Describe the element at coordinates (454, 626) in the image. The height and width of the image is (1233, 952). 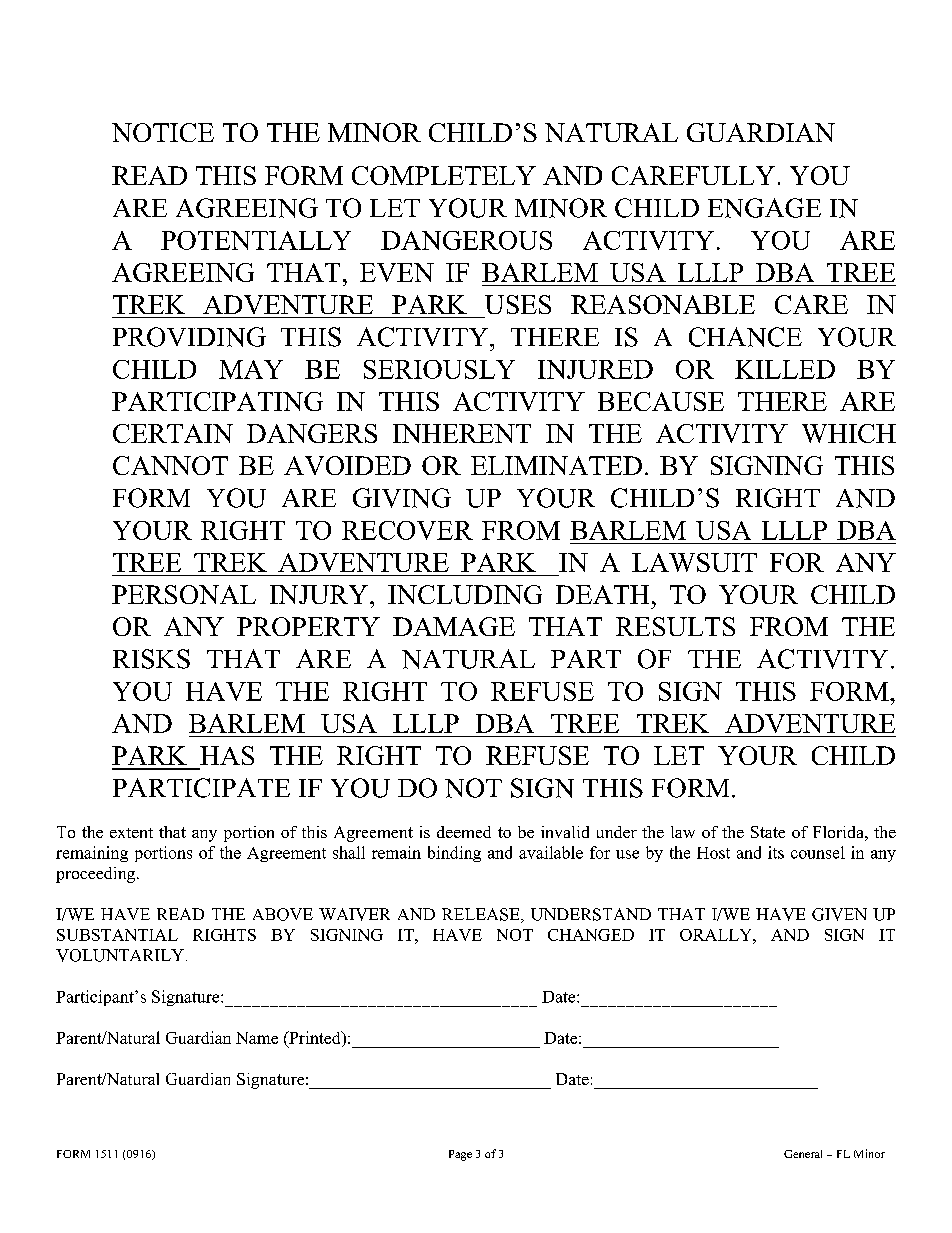
I see `DAMAGE` at that location.
